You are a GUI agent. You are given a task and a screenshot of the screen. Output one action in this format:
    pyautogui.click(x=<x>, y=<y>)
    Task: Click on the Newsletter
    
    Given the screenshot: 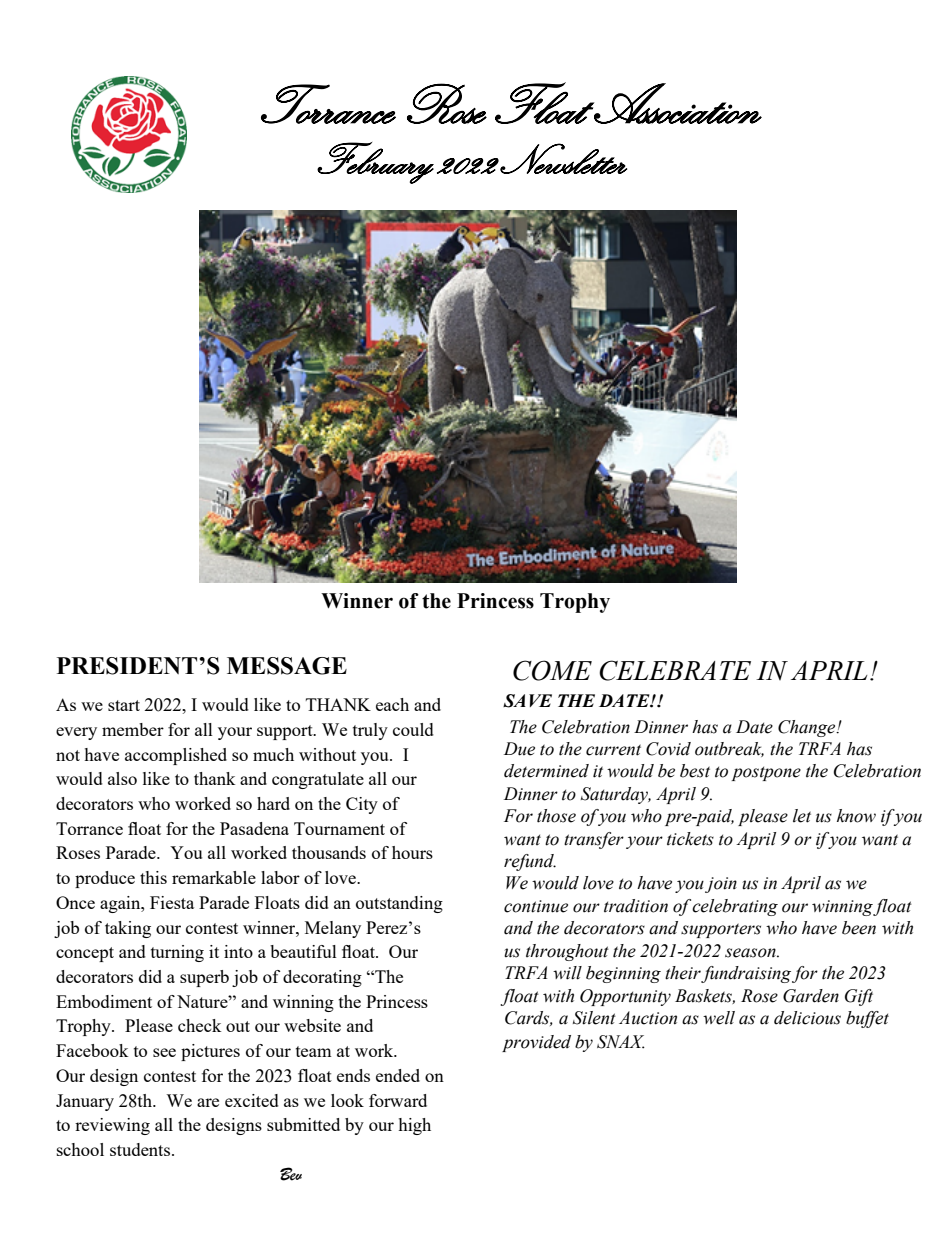 What is the action you would take?
    pyautogui.click(x=563, y=158)
